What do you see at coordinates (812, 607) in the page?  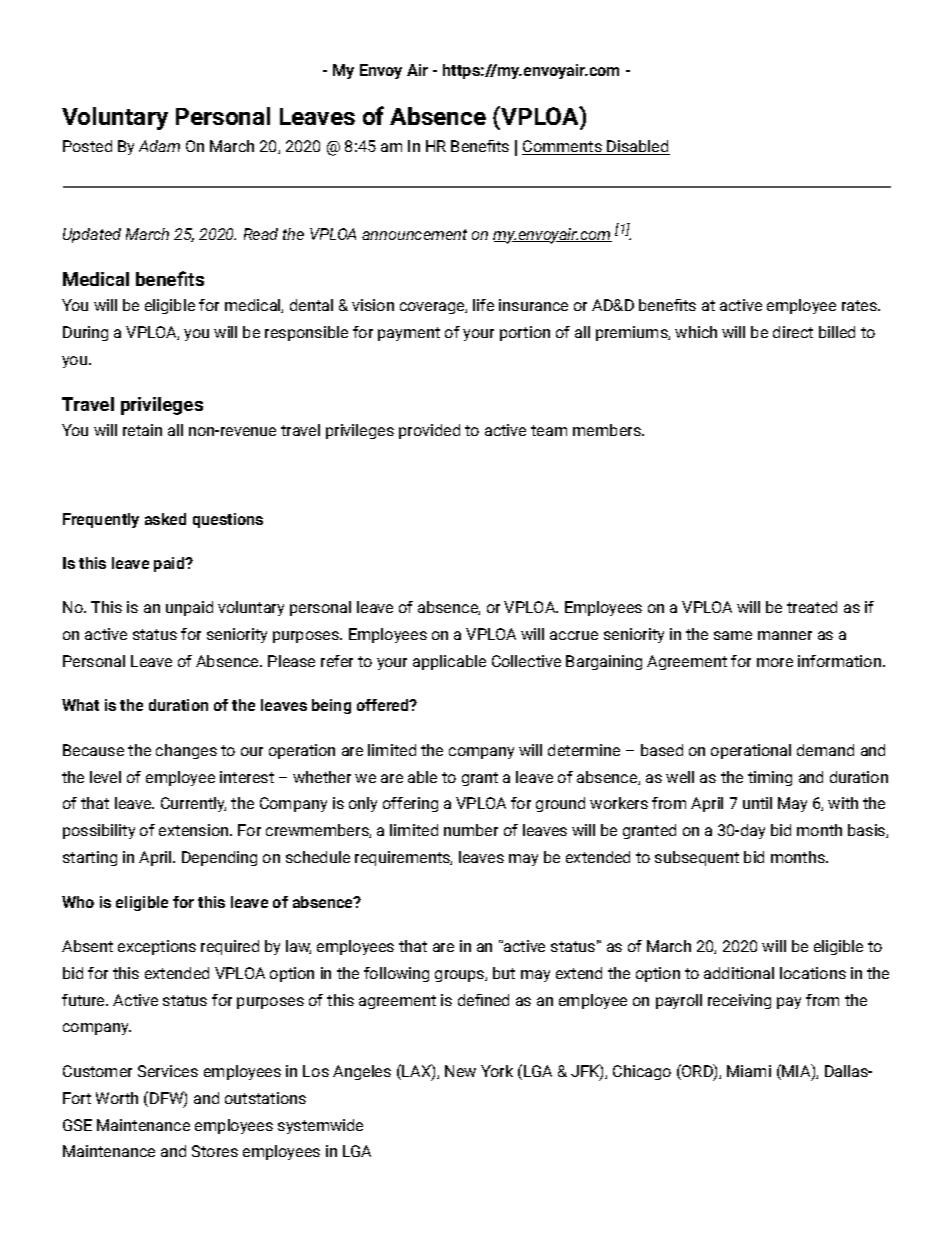 I see `treated` at bounding box center [812, 607].
